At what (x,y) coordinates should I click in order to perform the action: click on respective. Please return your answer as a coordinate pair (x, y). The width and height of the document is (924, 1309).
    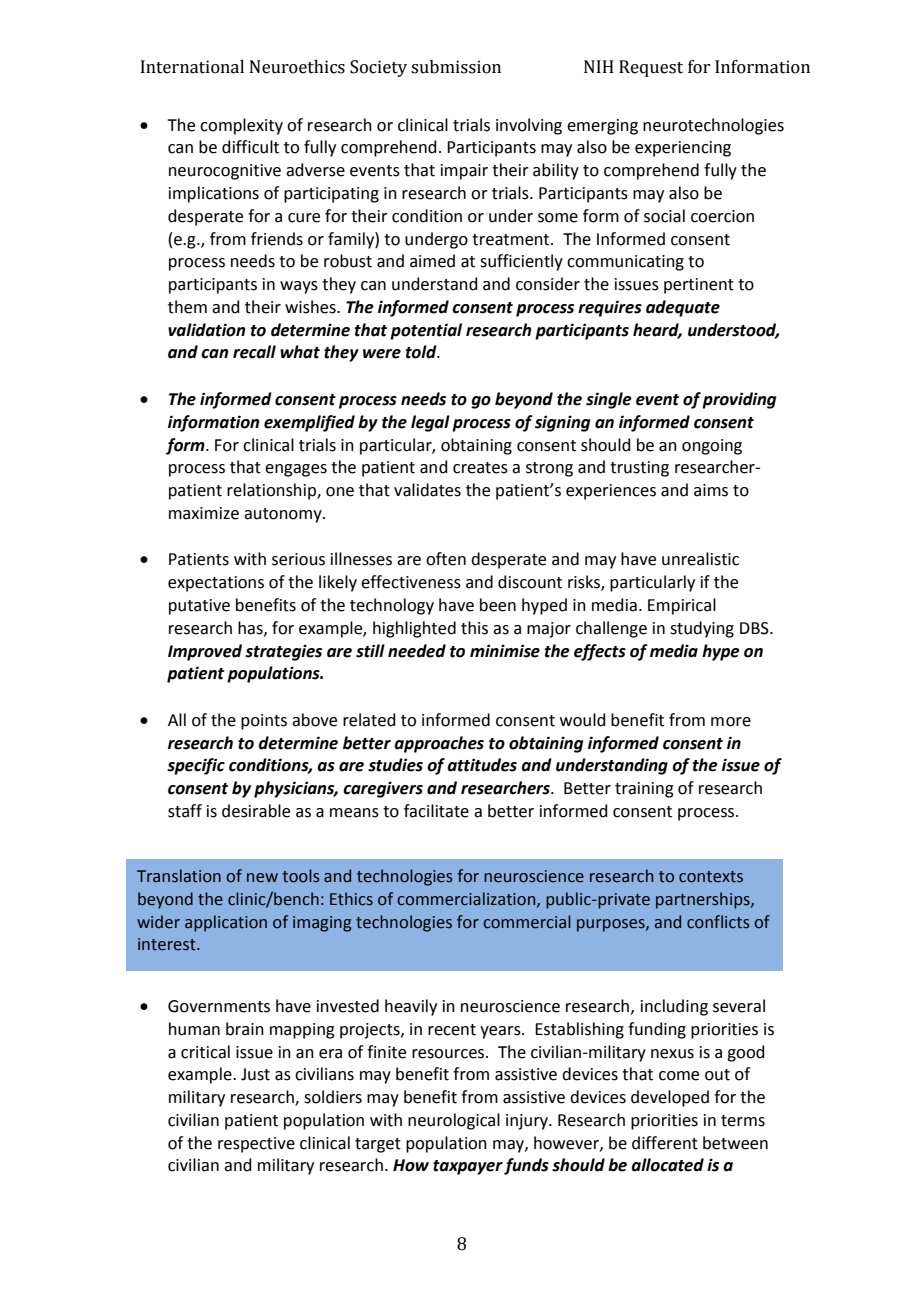
    Looking at the image, I should click on (256, 1145).
